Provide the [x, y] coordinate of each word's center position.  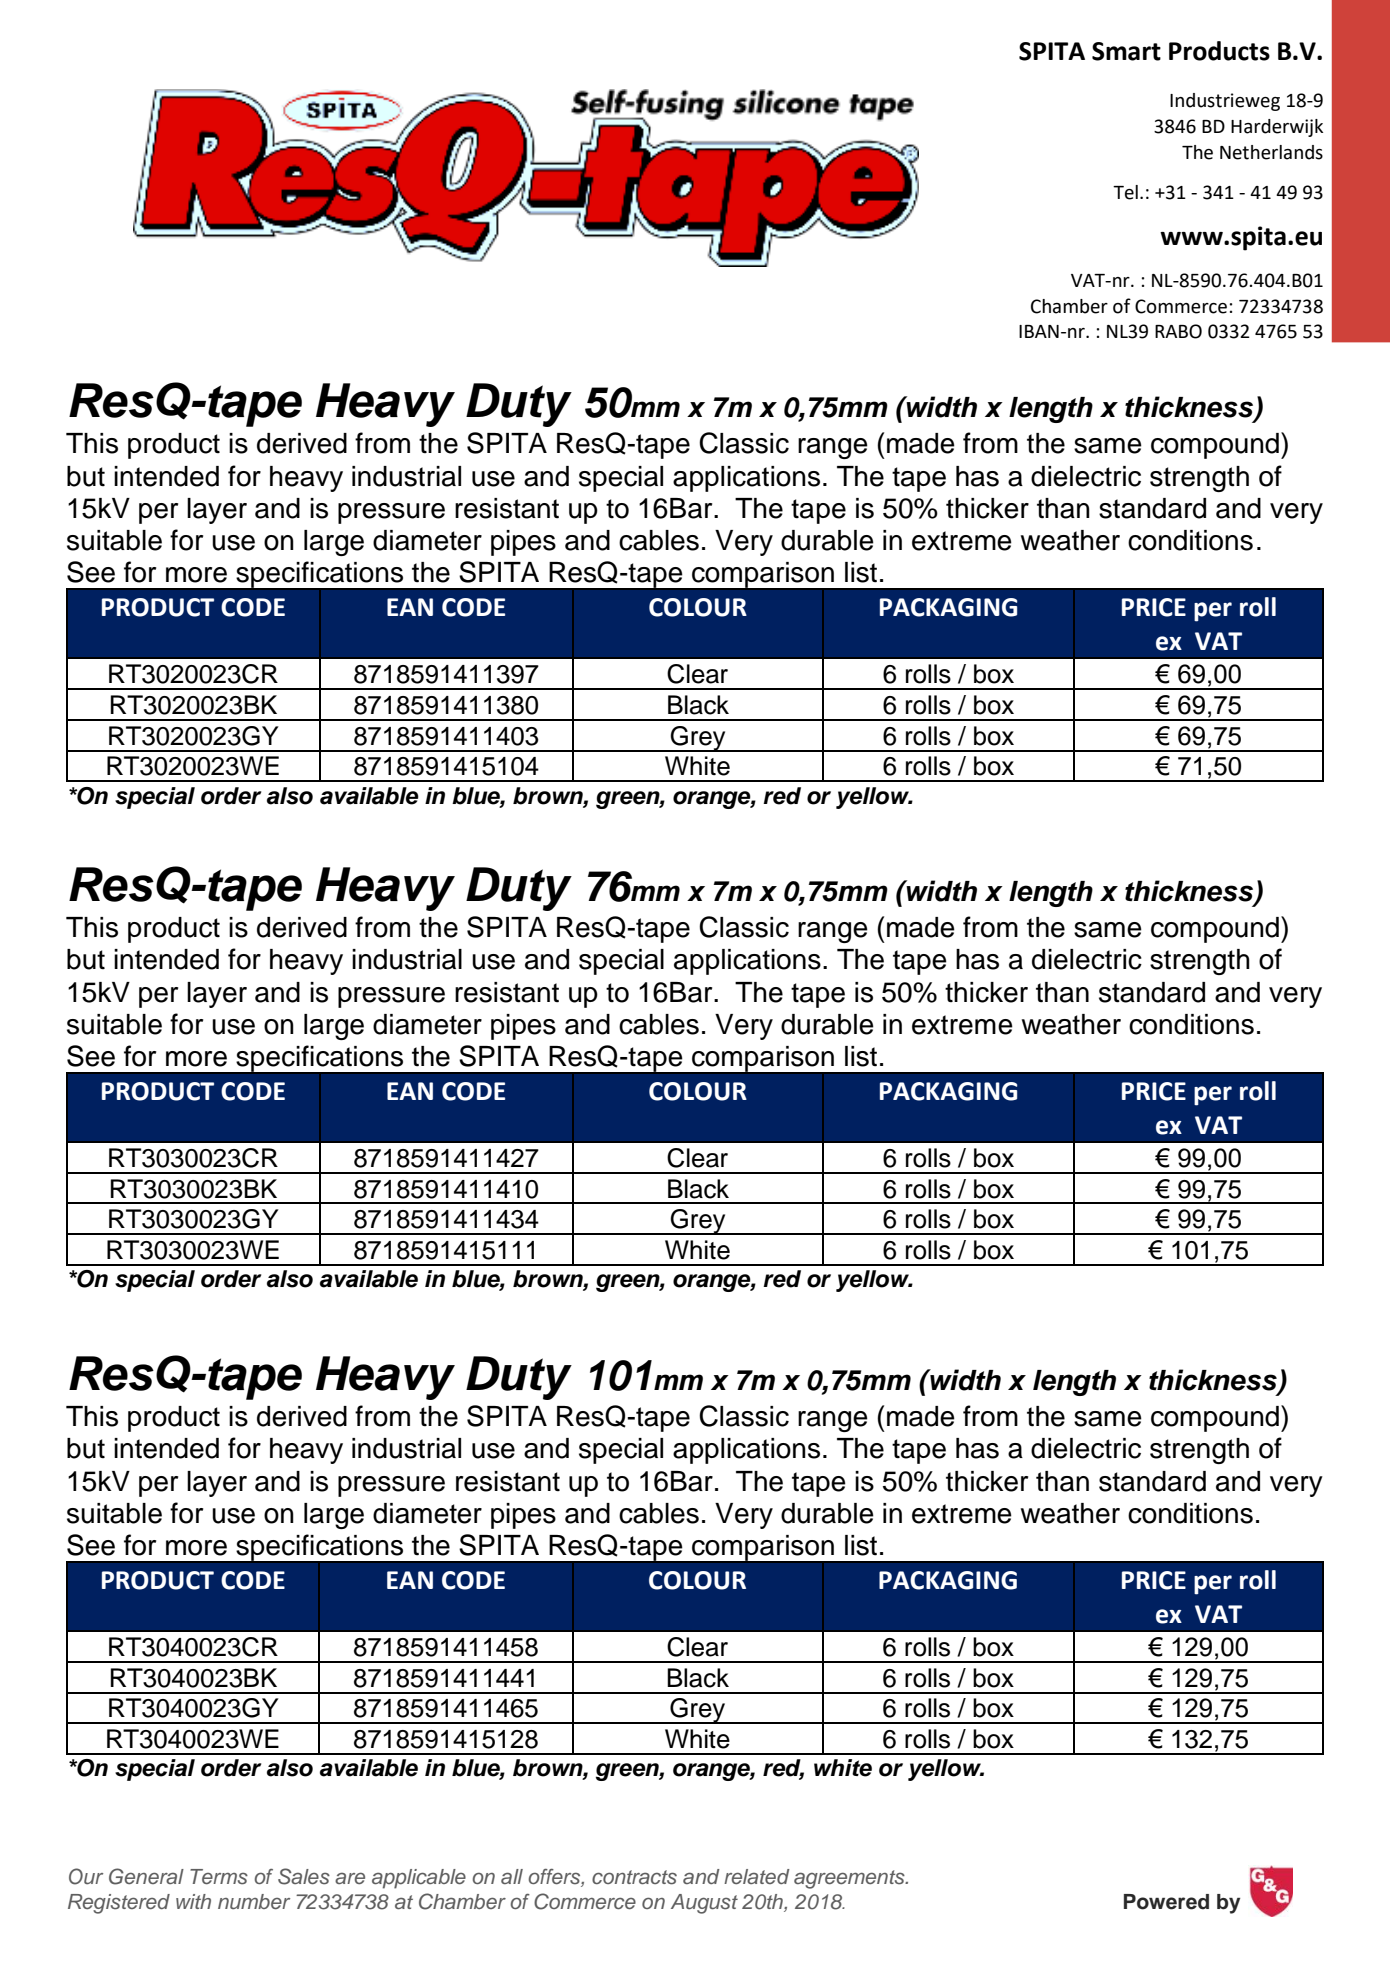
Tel [1125, 192]
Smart [1126, 51]
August [704, 1904]
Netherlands [1271, 152]
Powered [1166, 1902]
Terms [219, 1877]
